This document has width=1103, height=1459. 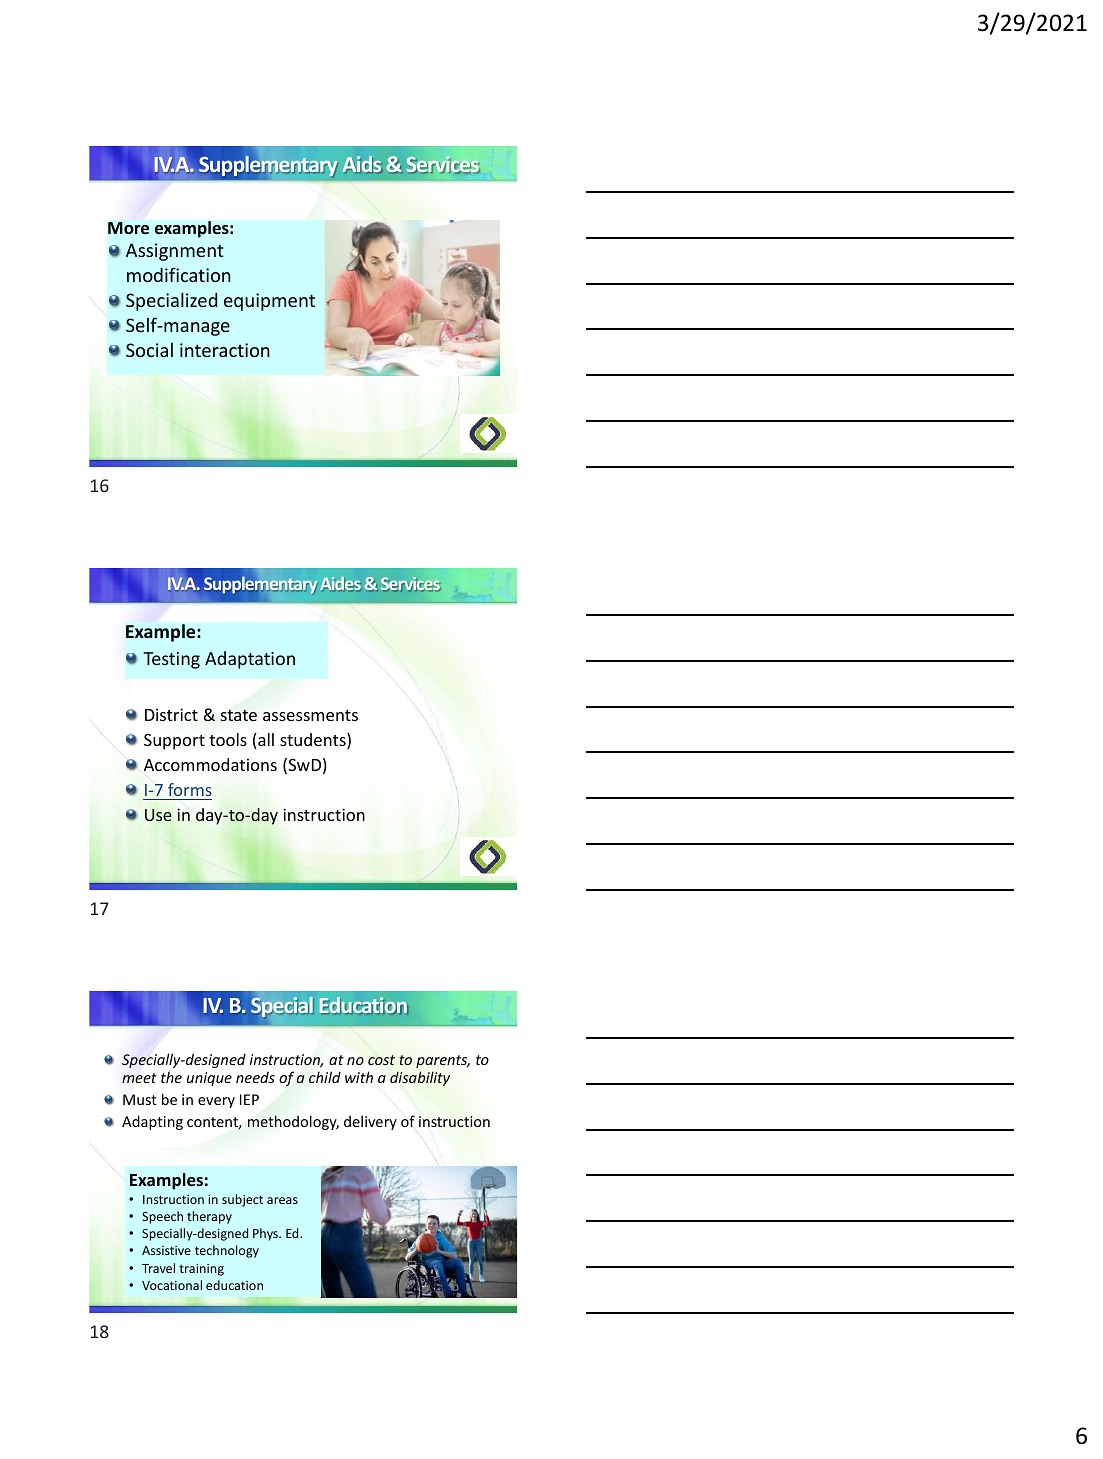 What do you see at coordinates (314, 741) in the document?
I see `students` at bounding box center [314, 741].
